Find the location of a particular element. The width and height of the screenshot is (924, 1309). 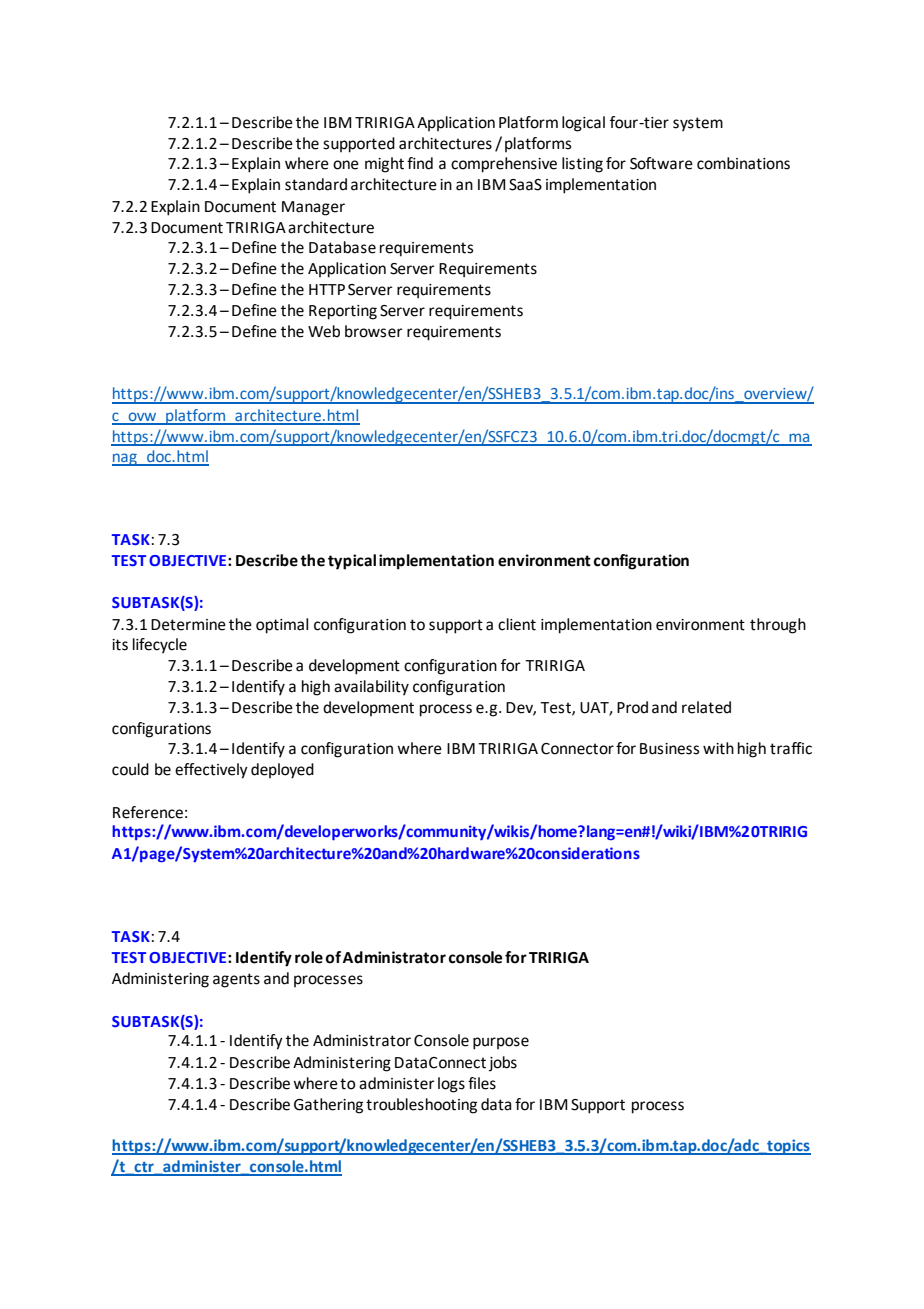

Web is located at coordinates (324, 331).
